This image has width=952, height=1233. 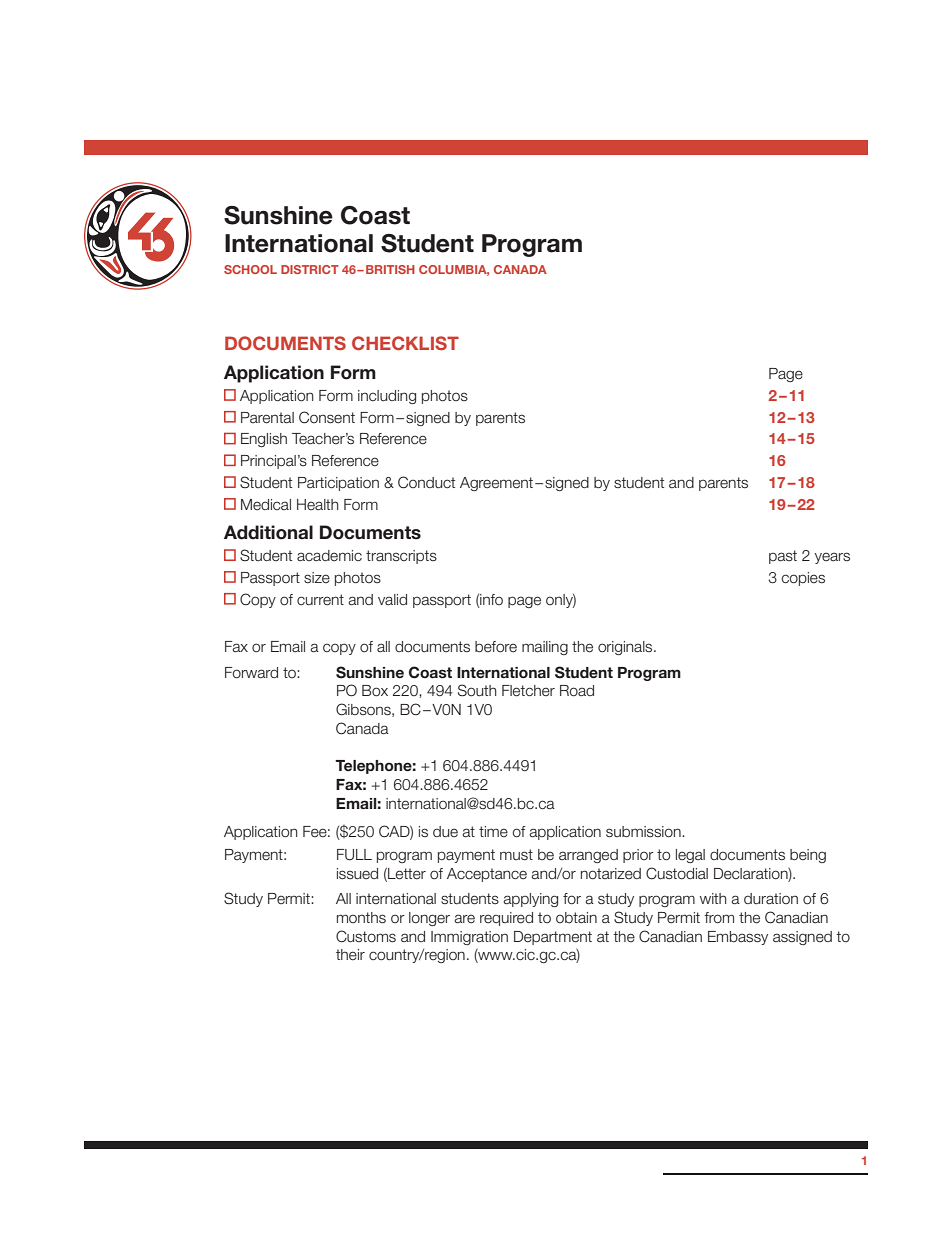 What do you see at coordinates (496, 484) in the image?
I see `Agreement` at bounding box center [496, 484].
